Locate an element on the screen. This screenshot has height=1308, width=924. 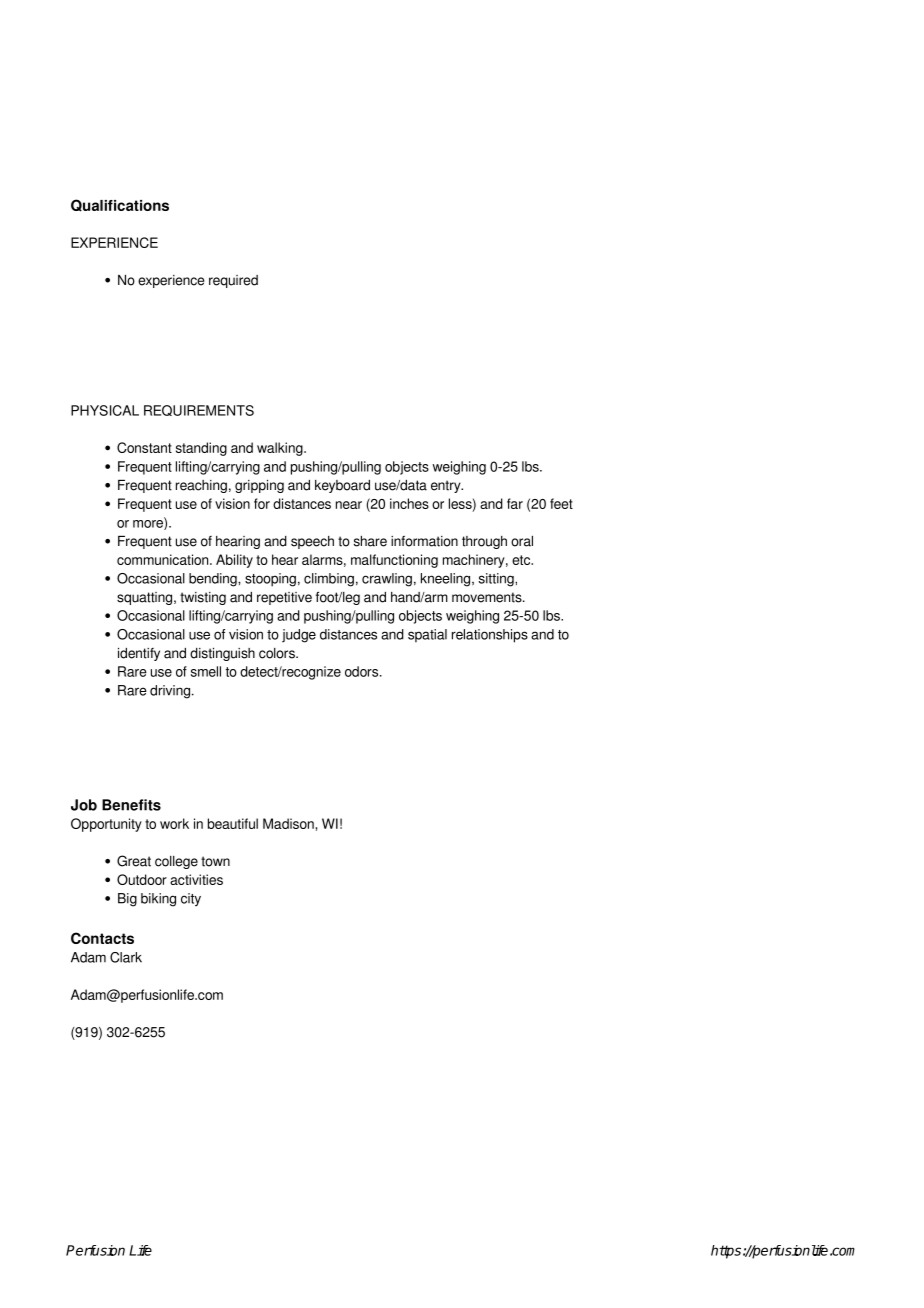
city is located at coordinates (191, 899).
